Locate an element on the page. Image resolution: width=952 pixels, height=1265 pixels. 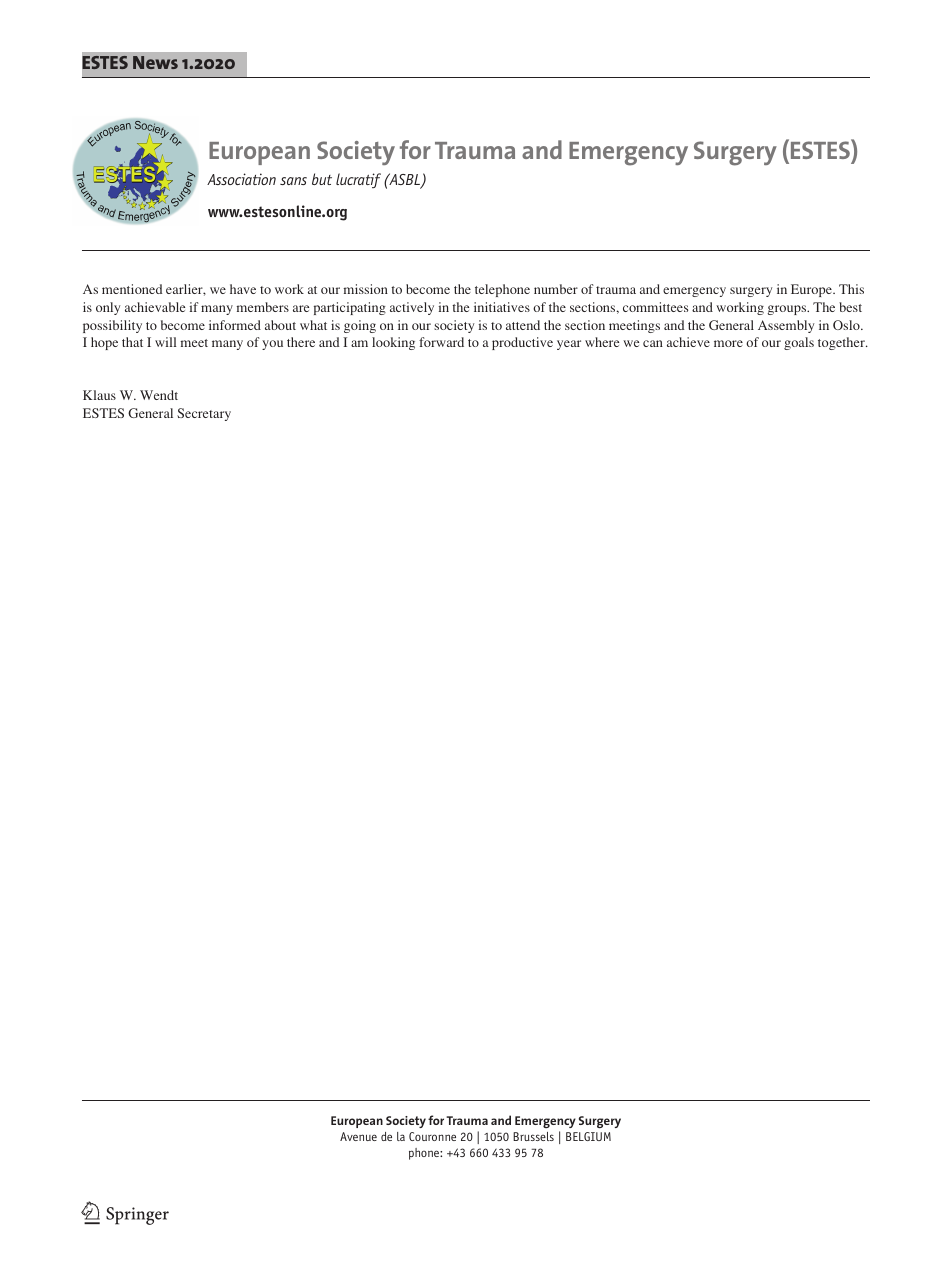
BELGIUM is located at coordinates (588, 1136).
